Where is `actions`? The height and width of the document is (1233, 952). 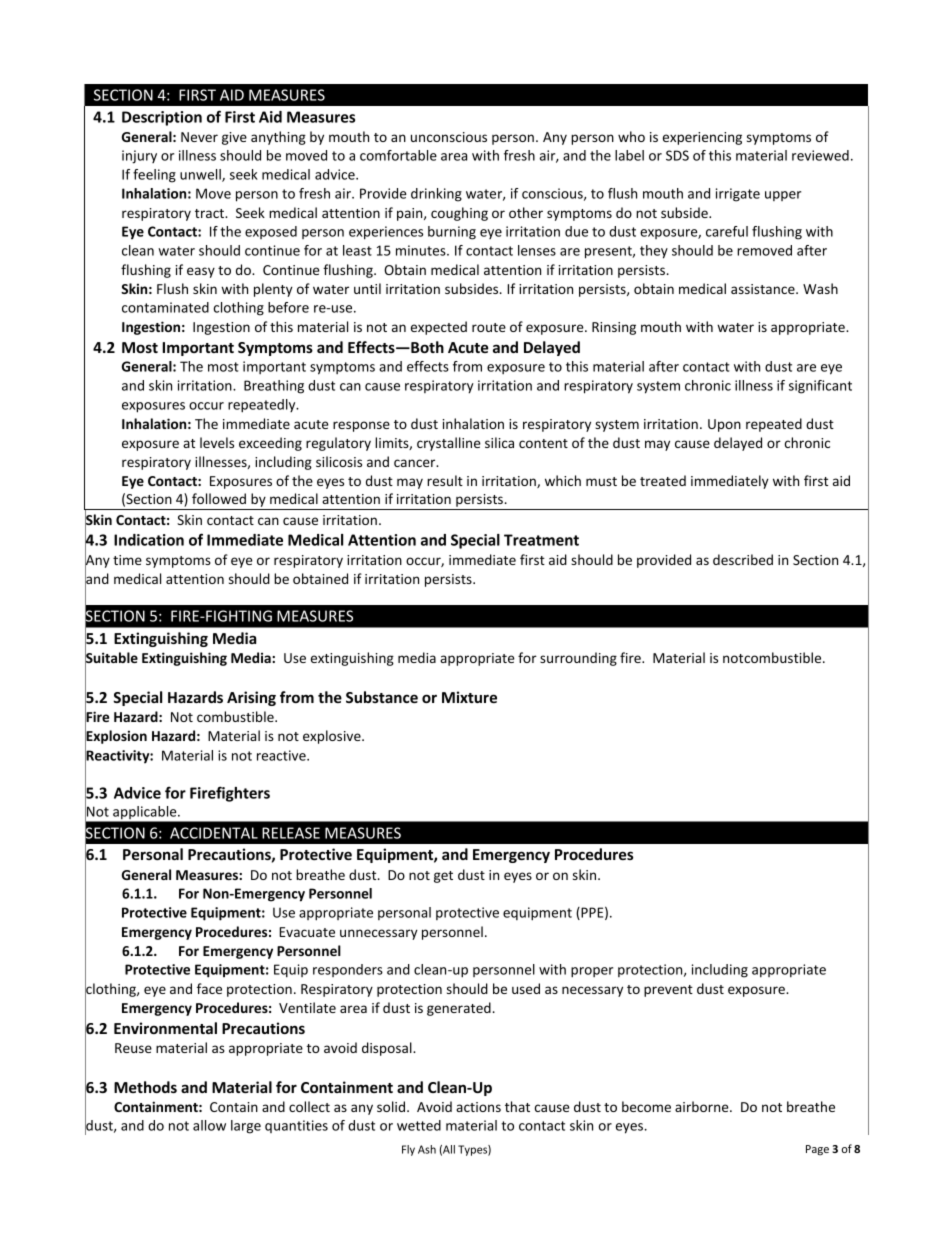
actions is located at coordinates (478, 1107).
